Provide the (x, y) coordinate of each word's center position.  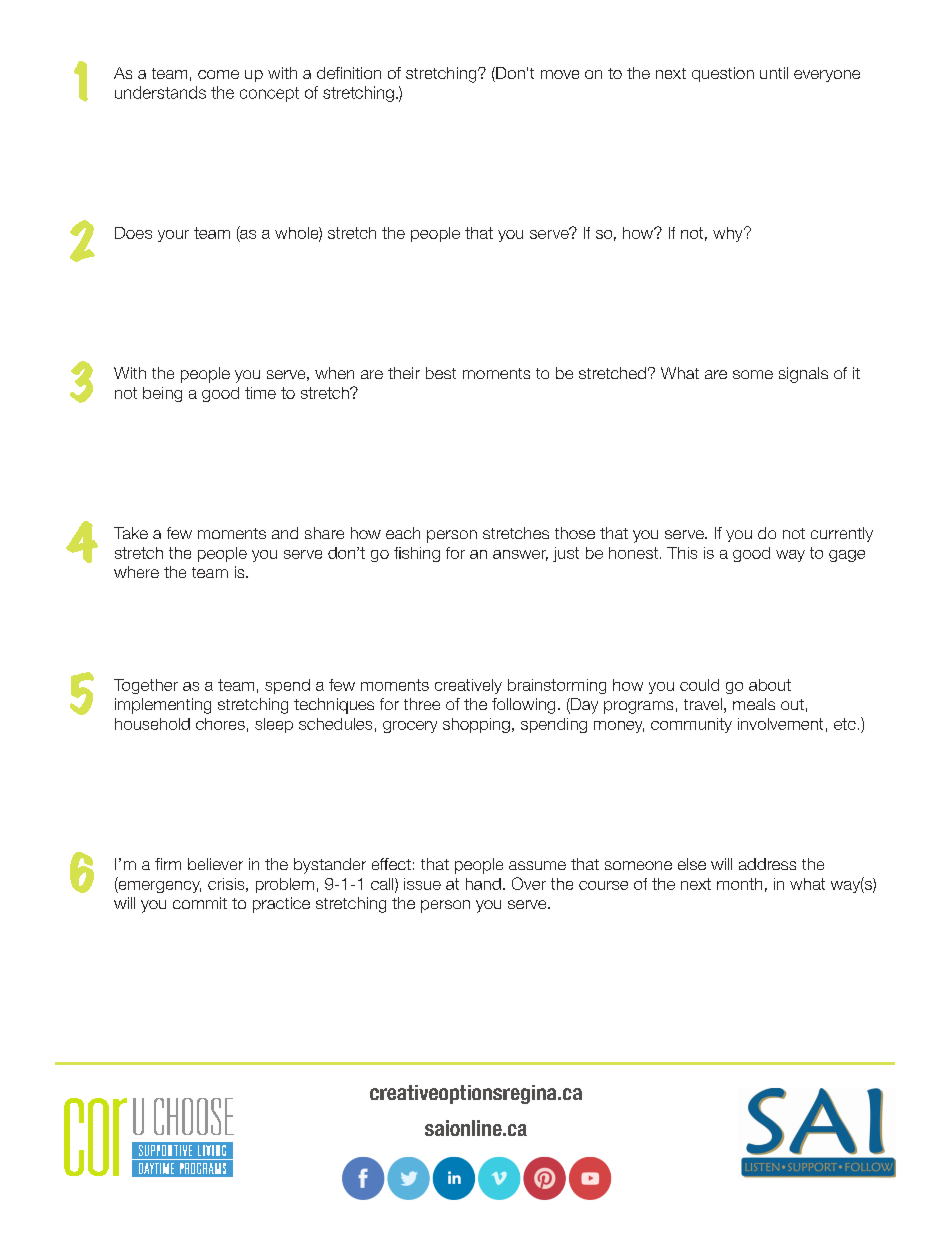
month (739, 884)
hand (483, 884)
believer (215, 864)
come (218, 74)
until (774, 73)
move (560, 74)
